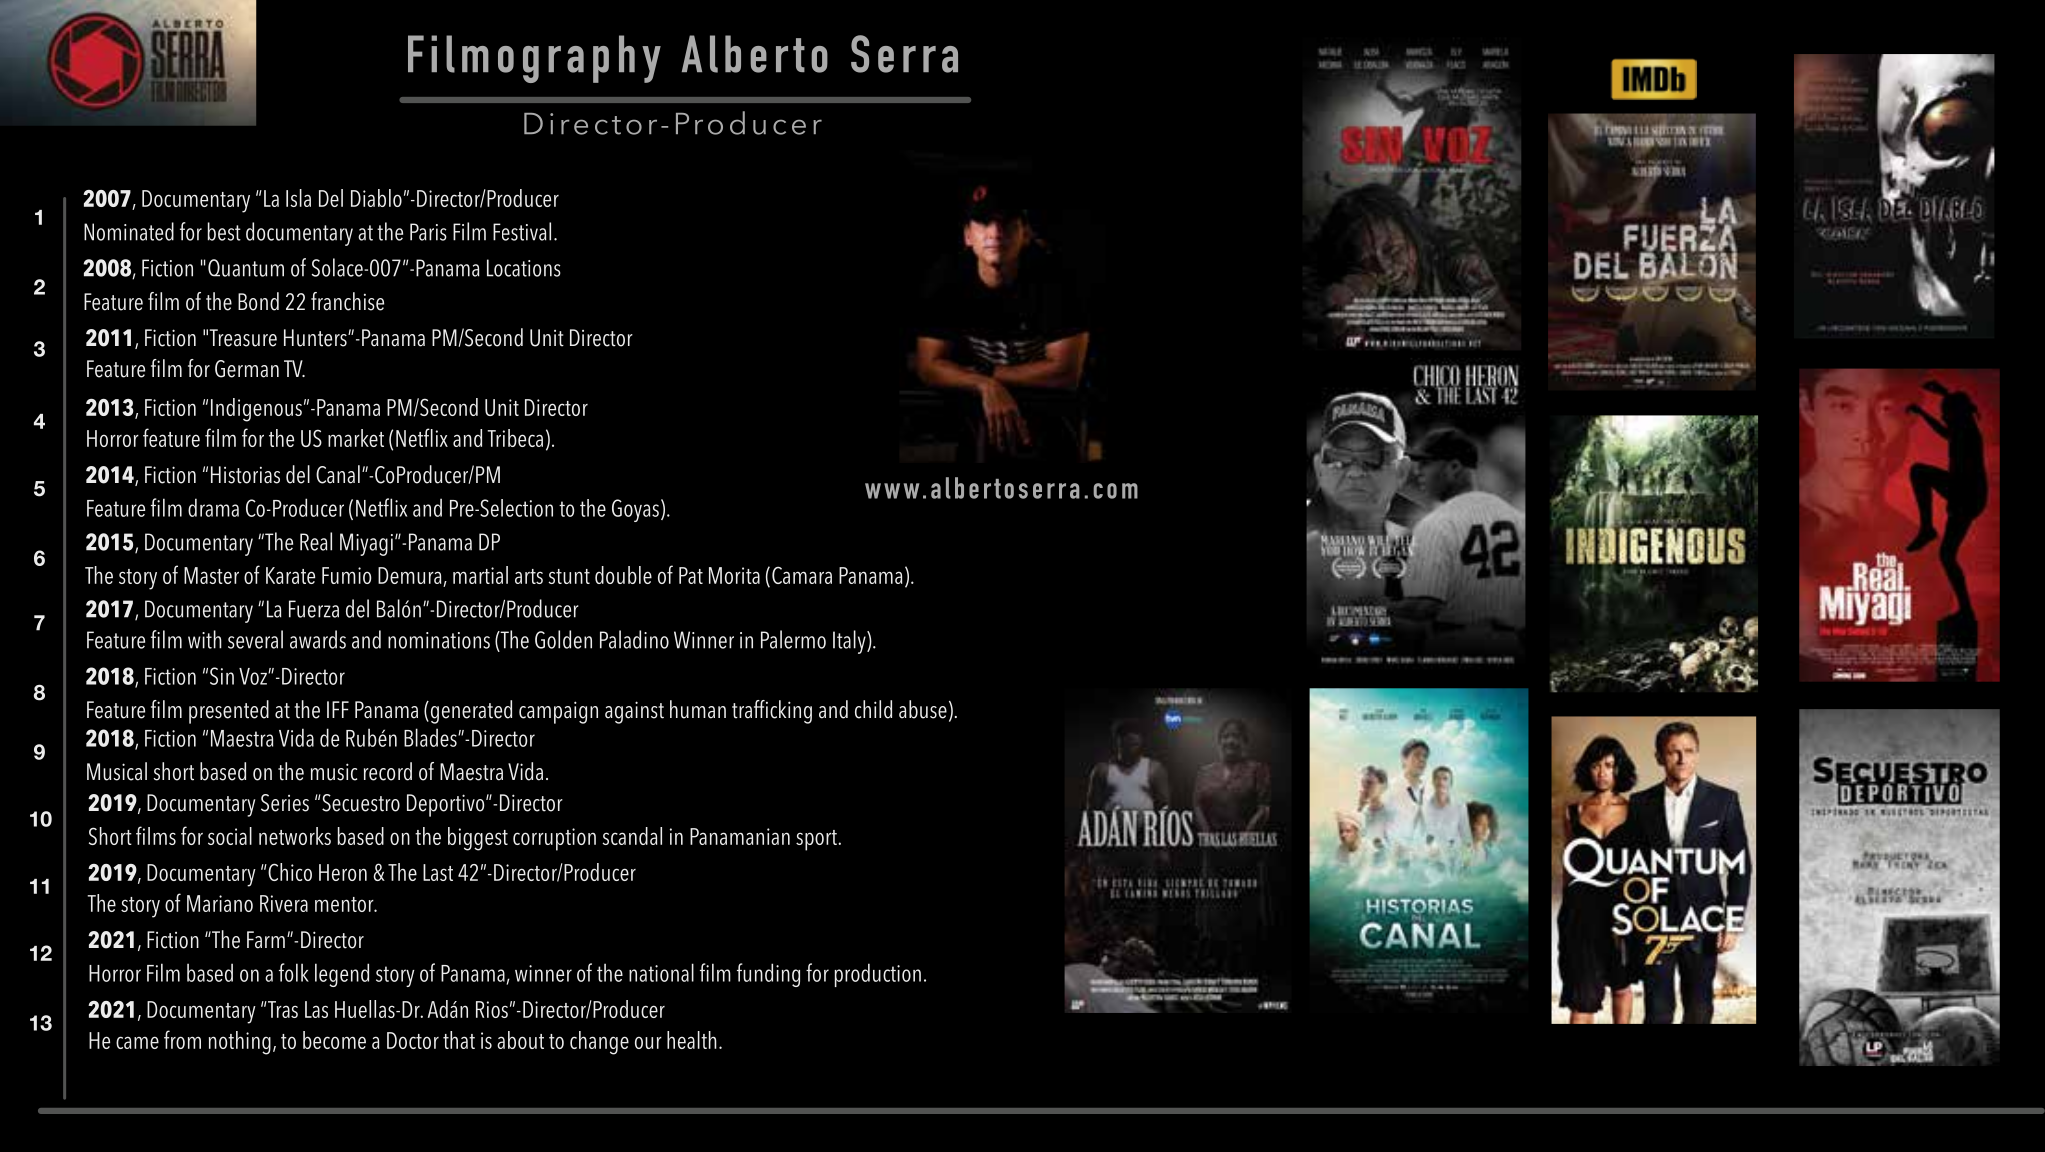  What do you see at coordinates (240, 1043) in the document?
I see `nothing` at bounding box center [240, 1043].
